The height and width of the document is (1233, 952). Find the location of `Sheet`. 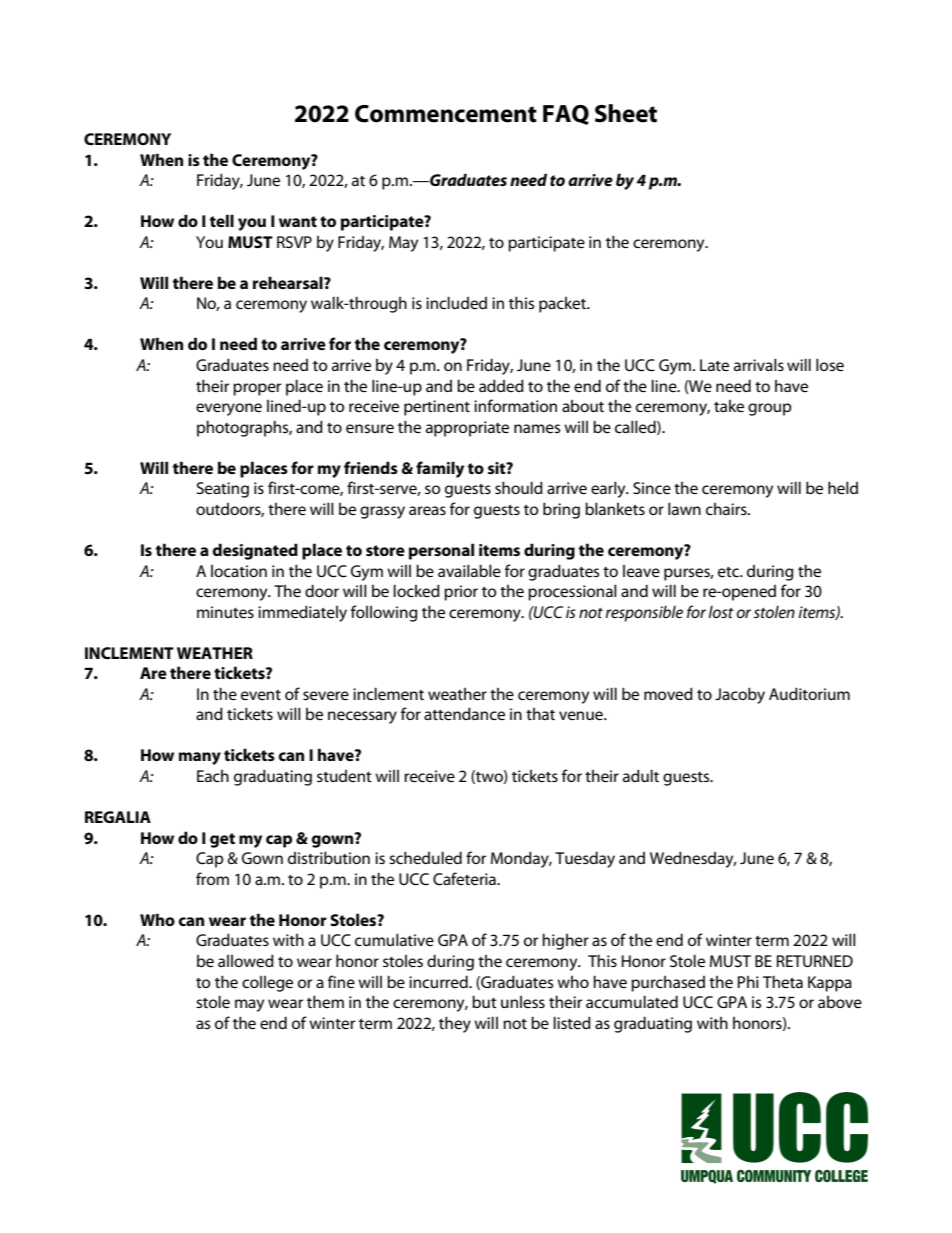

Sheet is located at coordinates (626, 113).
